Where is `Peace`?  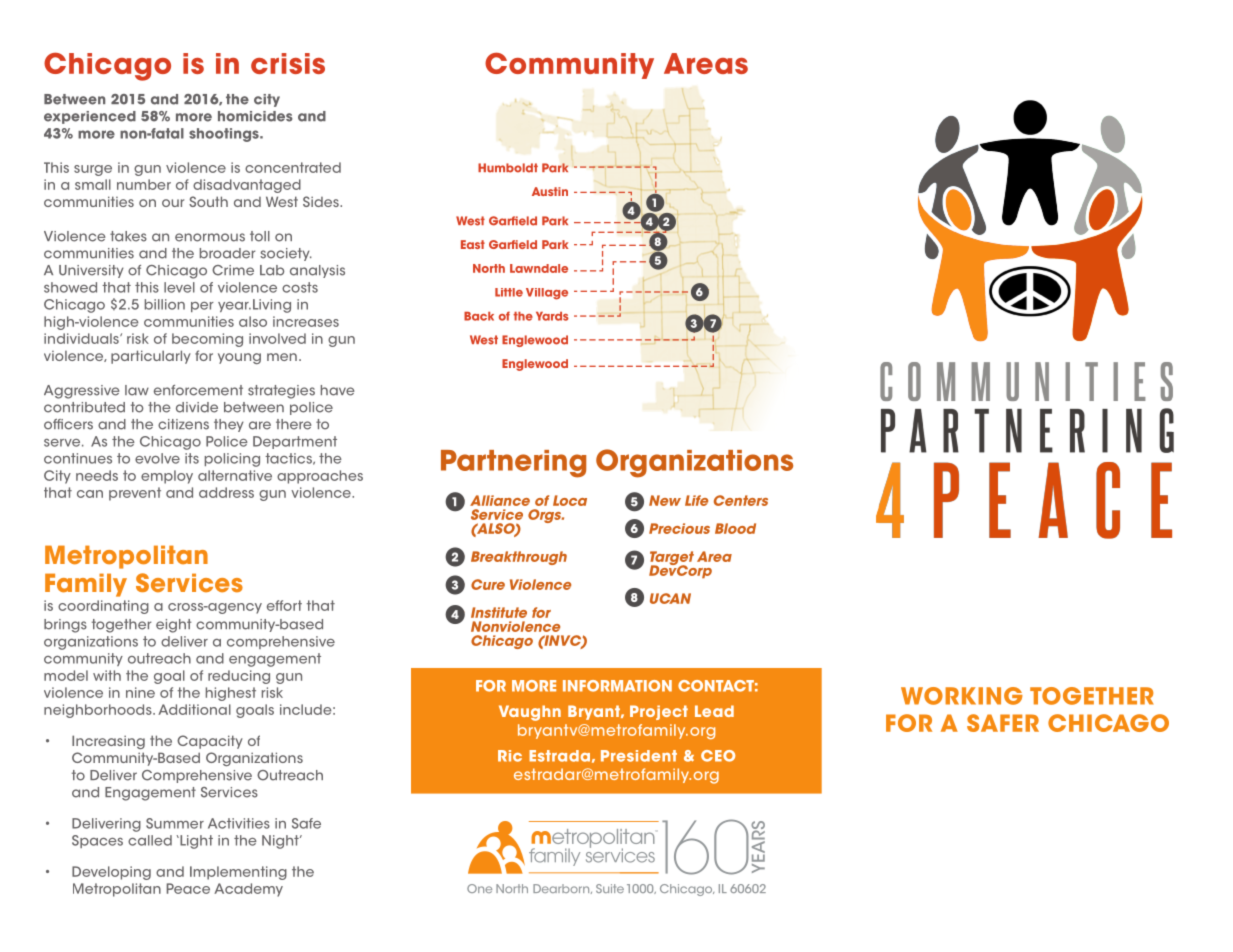
Peace is located at coordinates (188, 888).
